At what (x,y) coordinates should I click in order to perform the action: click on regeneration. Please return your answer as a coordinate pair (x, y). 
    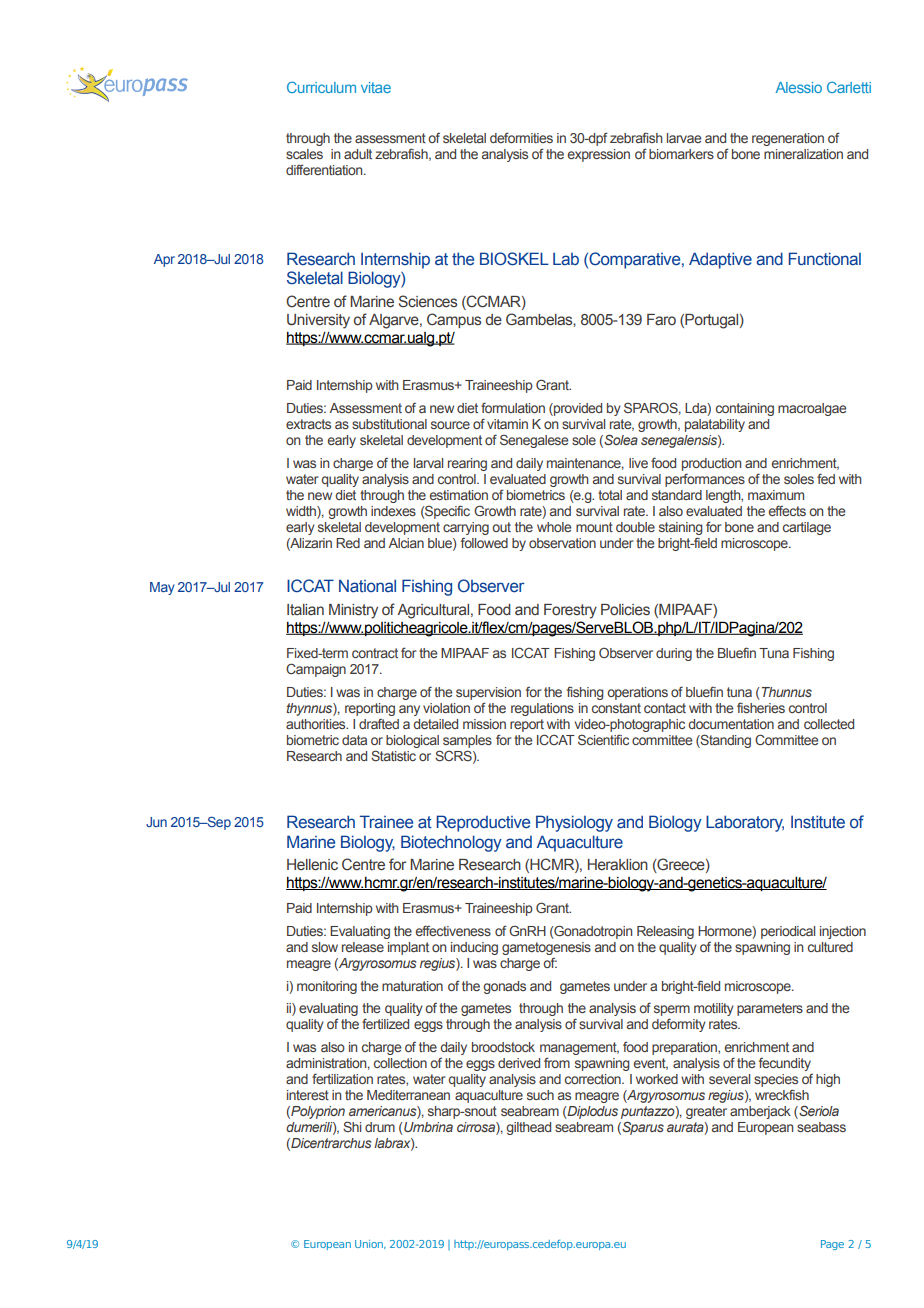
    Looking at the image, I should click on (788, 139).
